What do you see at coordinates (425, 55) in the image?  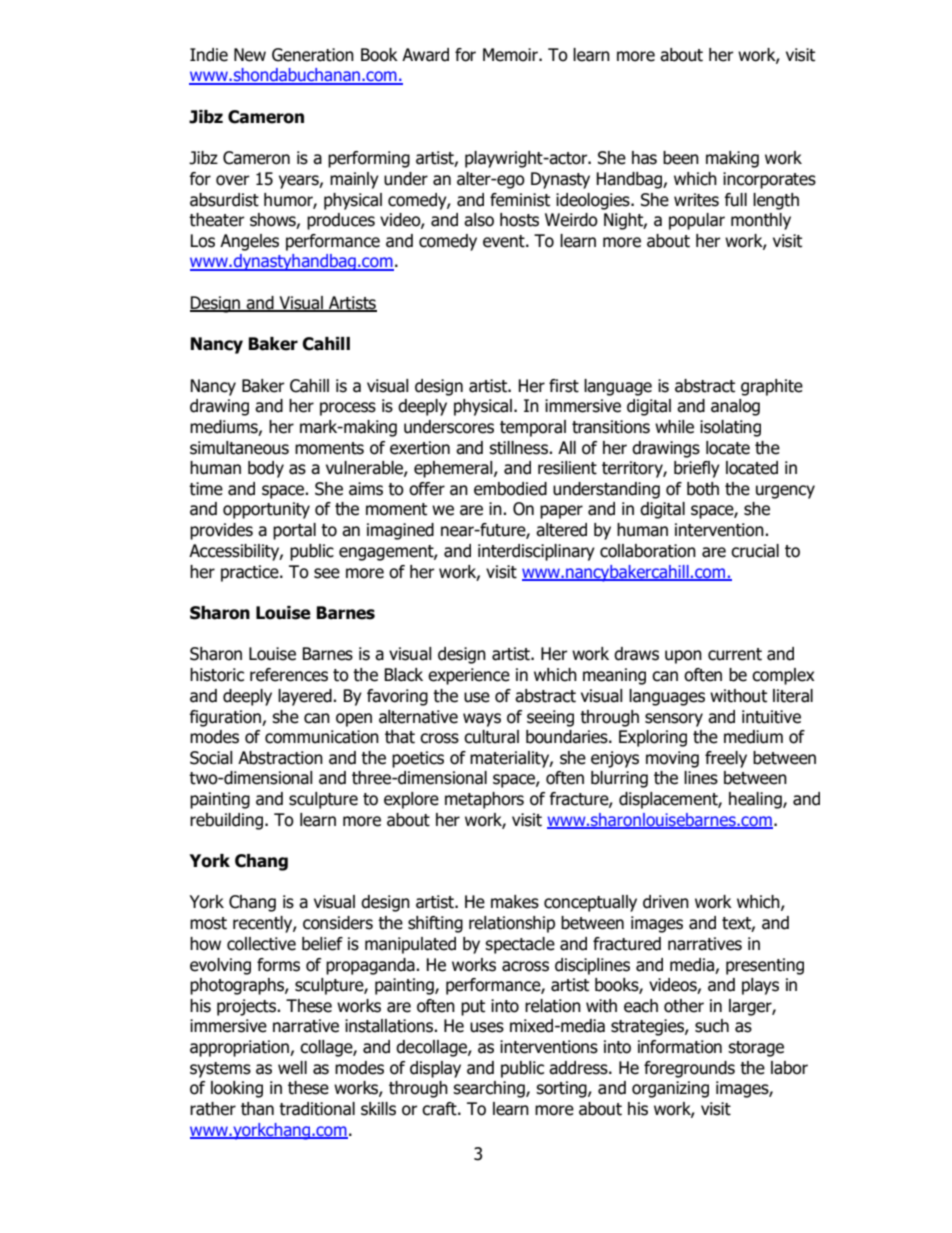 I see `Award` at bounding box center [425, 55].
